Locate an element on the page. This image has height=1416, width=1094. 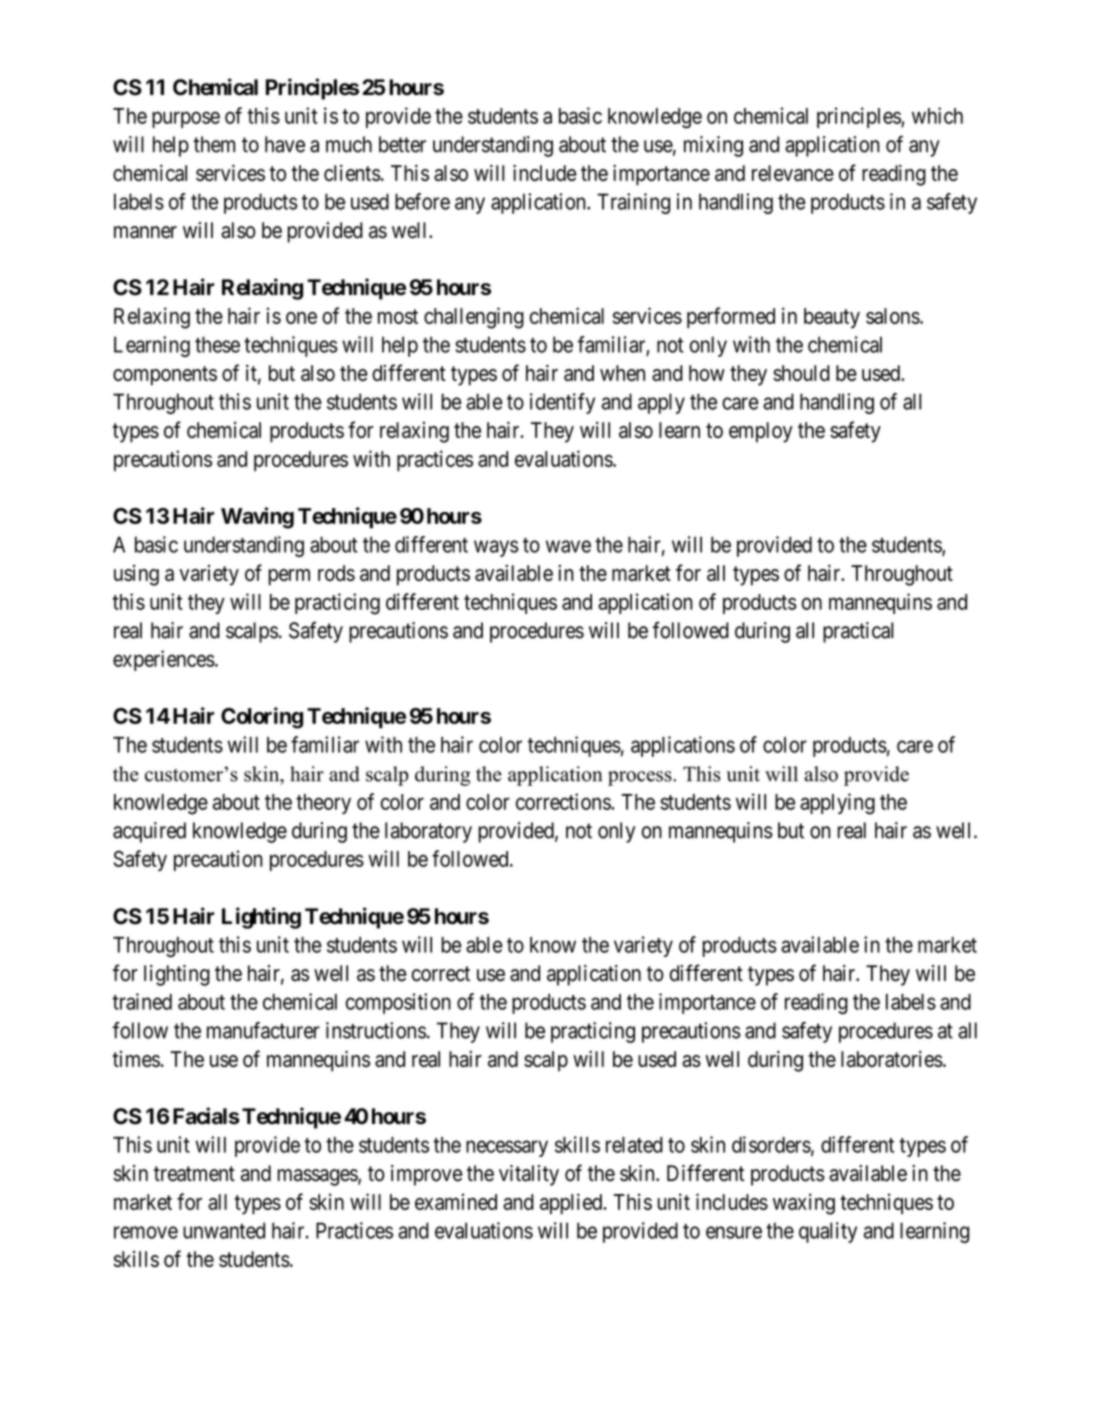
trained is located at coordinates (142, 1001).
